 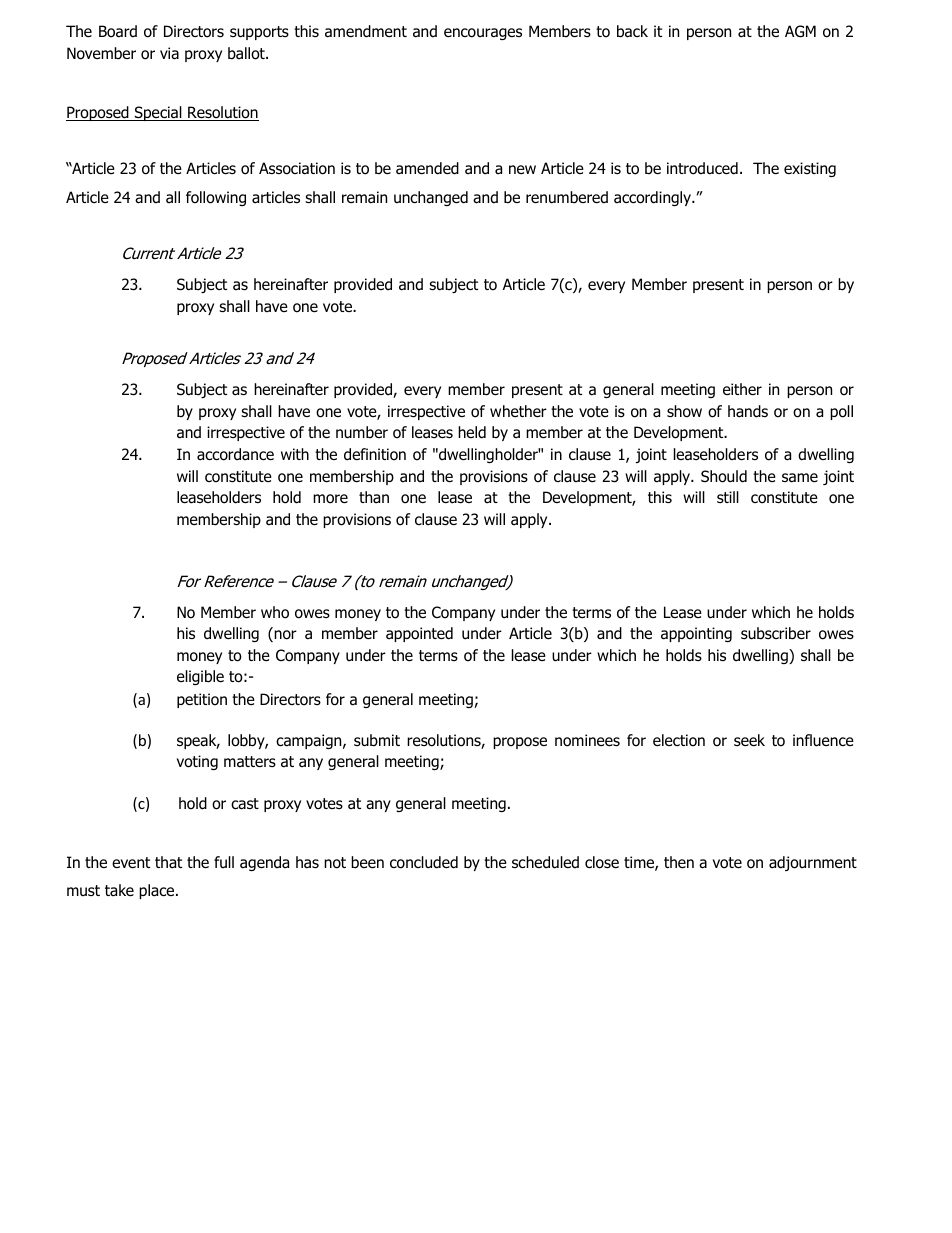 I want to click on encourages, so click(x=483, y=34).
